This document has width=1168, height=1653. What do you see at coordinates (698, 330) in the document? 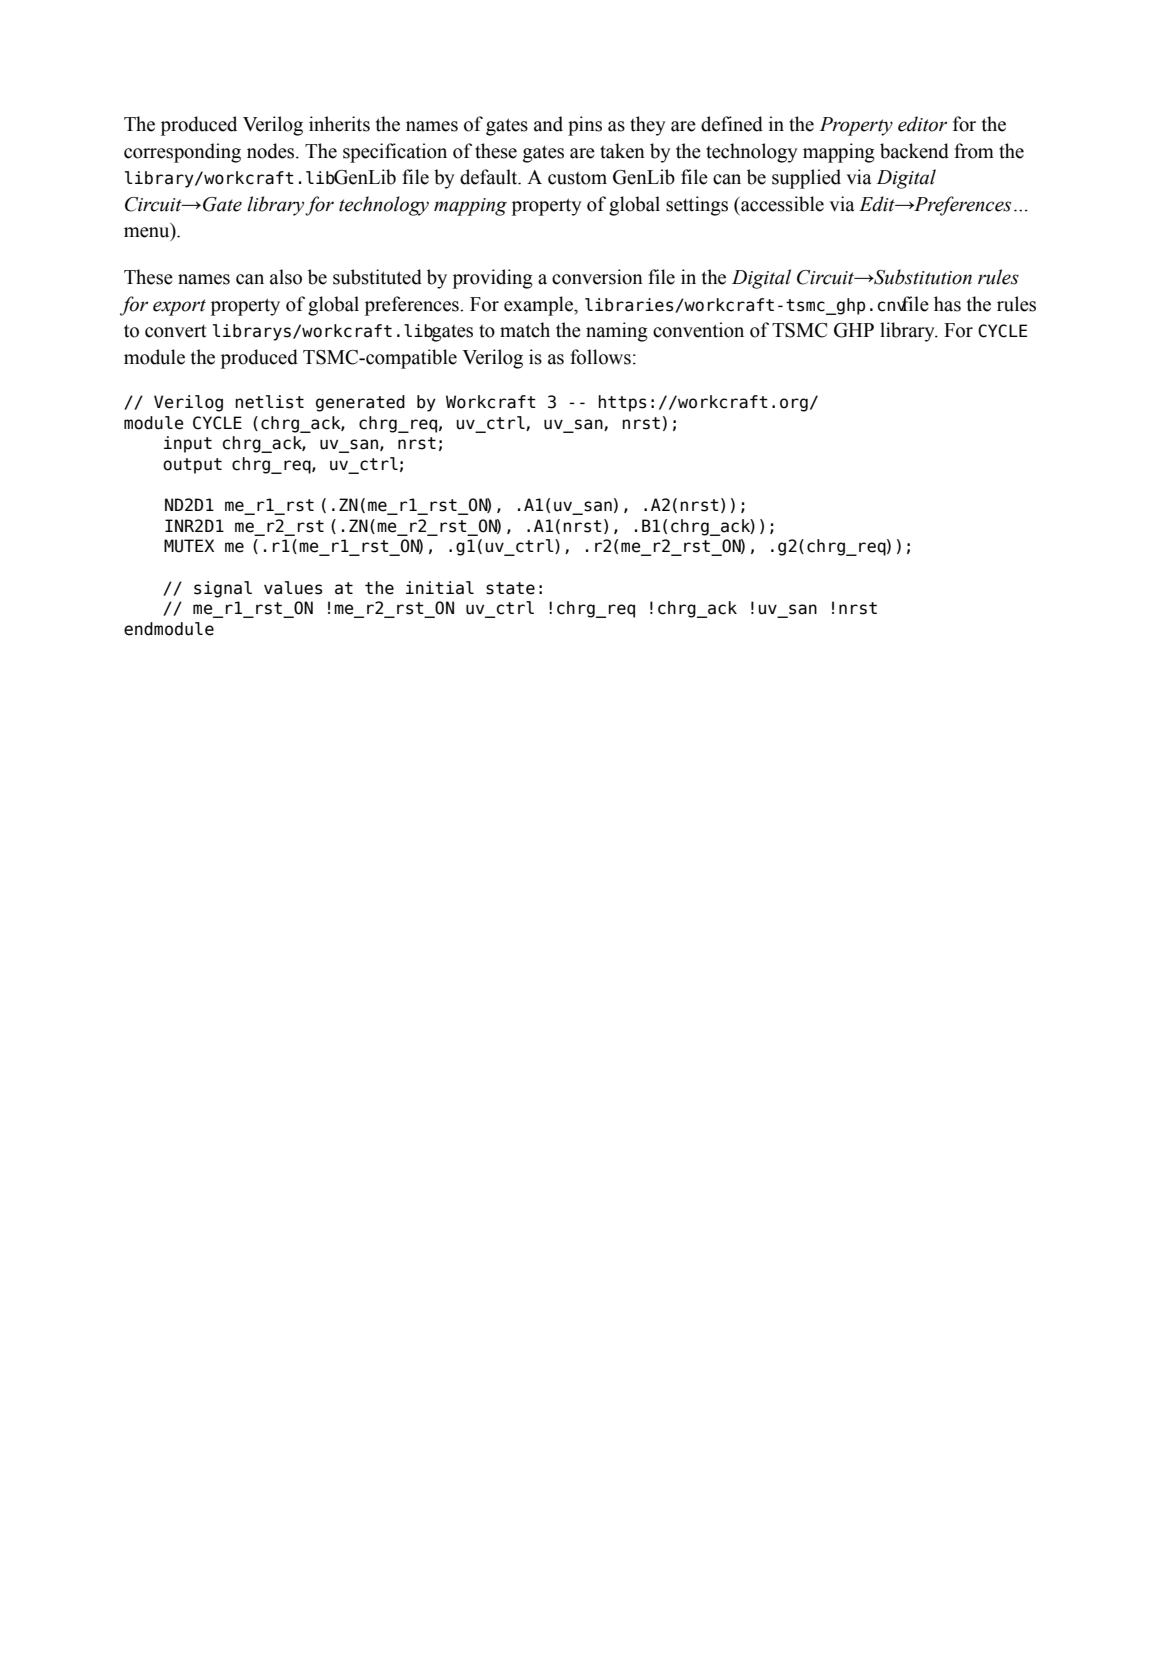
I see `convention` at bounding box center [698, 330].
